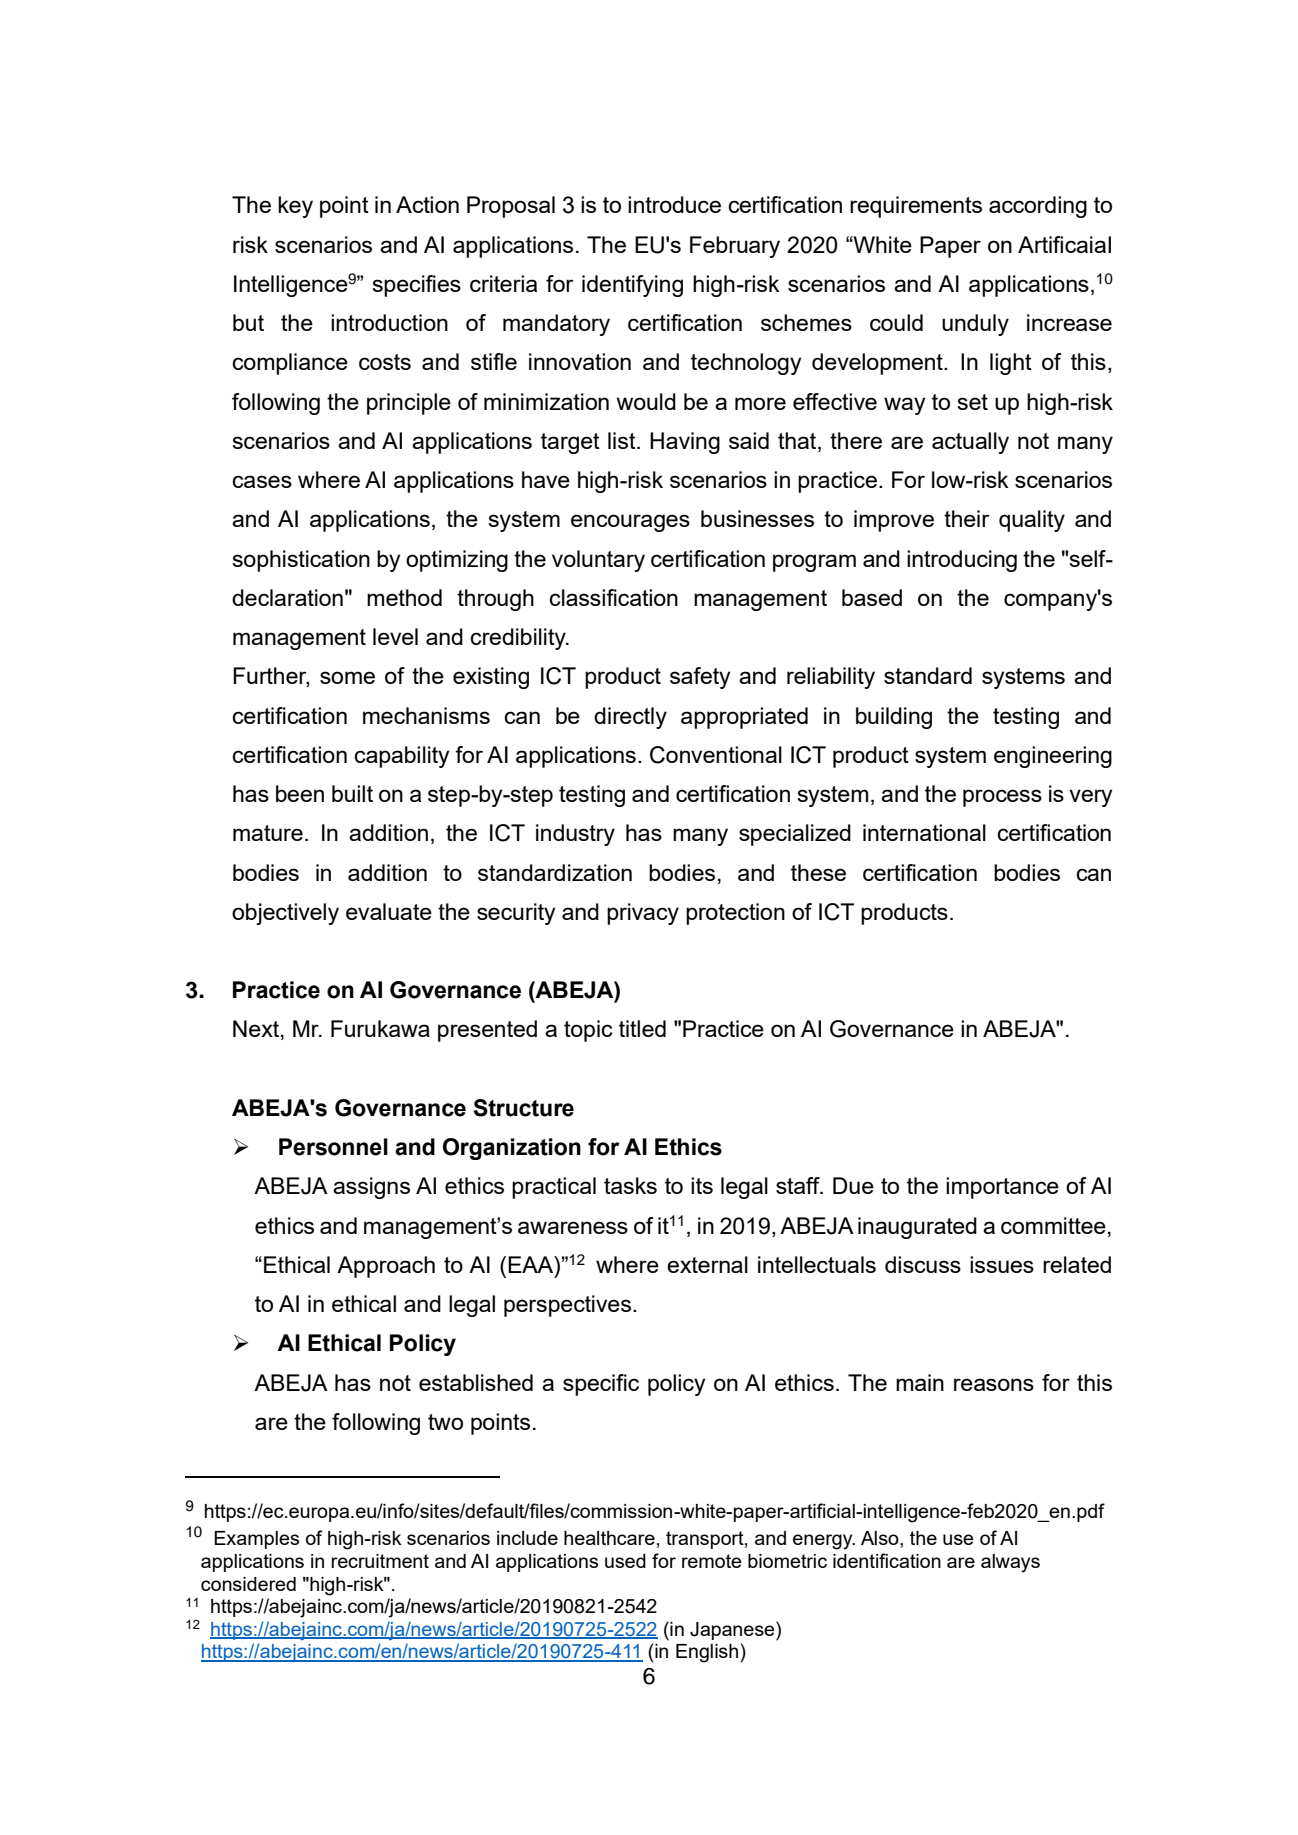  Describe the element at coordinates (1038, 207) in the screenshot. I see `according` at that location.
